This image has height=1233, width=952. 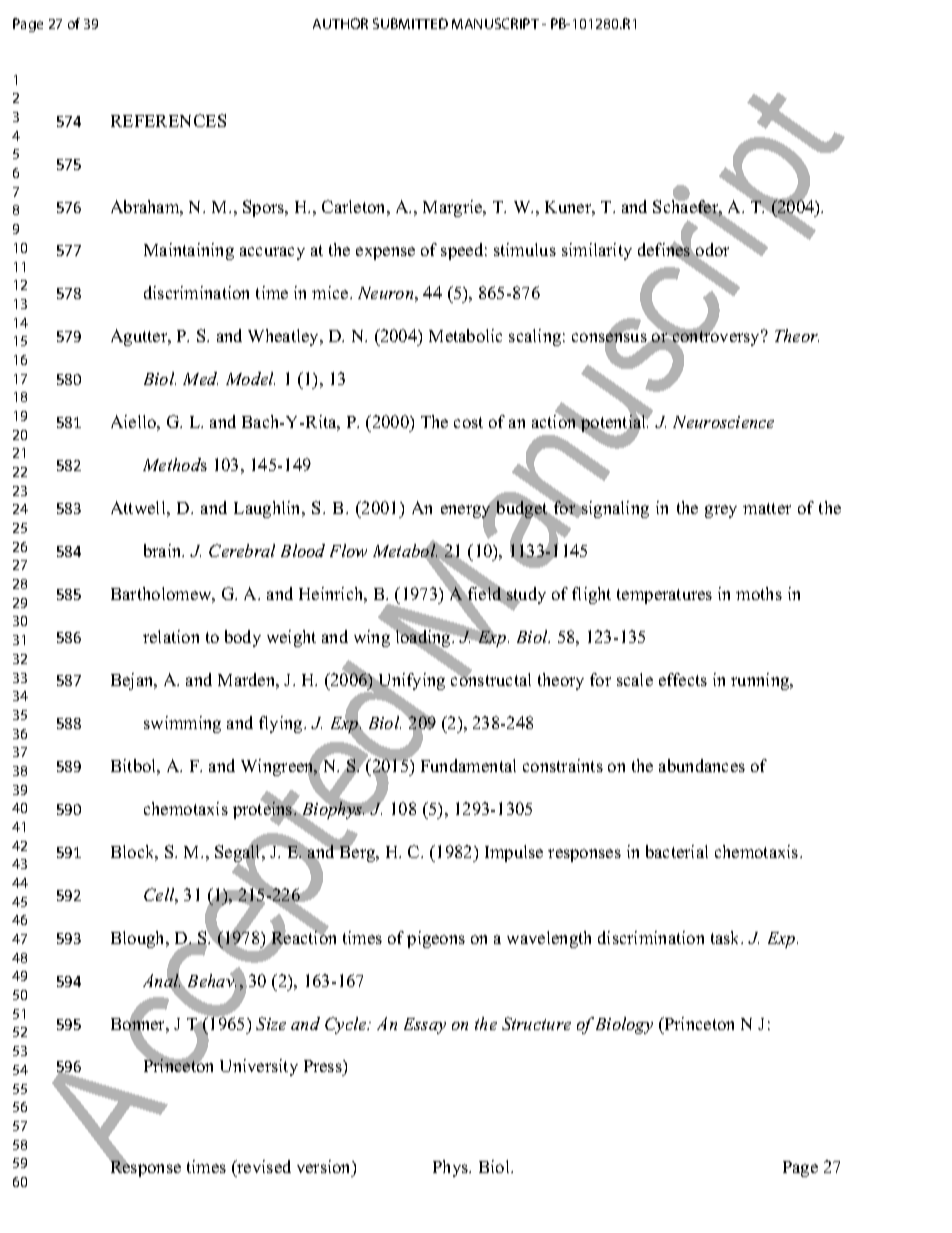 What do you see at coordinates (282, 724) in the image?
I see `flying` at bounding box center [282, 724].
